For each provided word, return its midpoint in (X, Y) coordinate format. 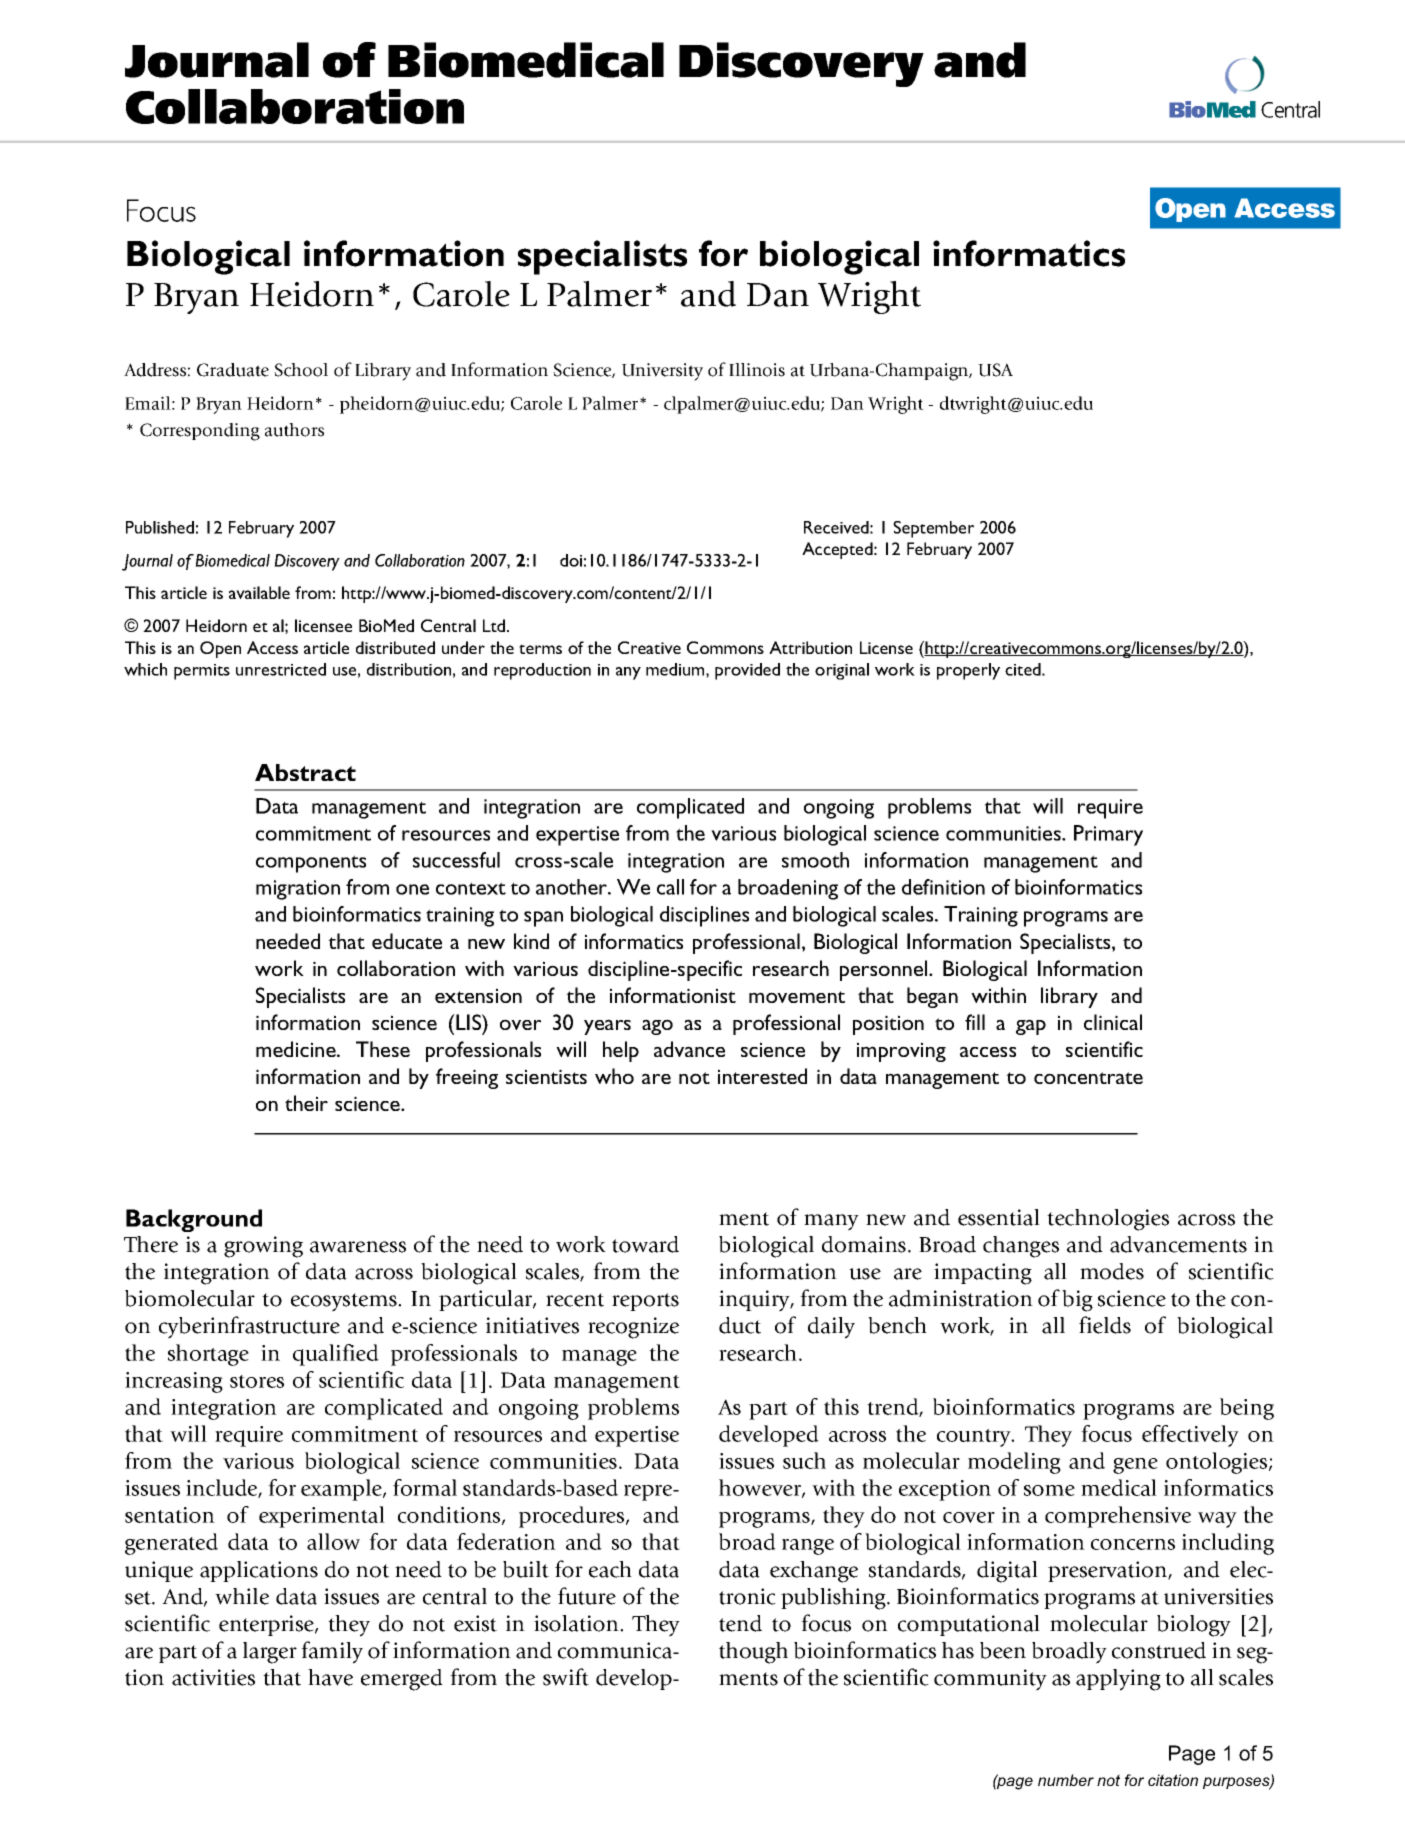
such (804, 1460)
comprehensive (1118, 1517)
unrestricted (281, 669)
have (330, 1677)
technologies (1108, 1220)
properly (968, 671)
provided (747, 671)
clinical (1113, 1022)
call (670, 887)
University (662, 372)
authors (294, 430)
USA (995, 370)
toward (645, 1244)
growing (263, 1247)
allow (333, 1541)
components (311, 864)
